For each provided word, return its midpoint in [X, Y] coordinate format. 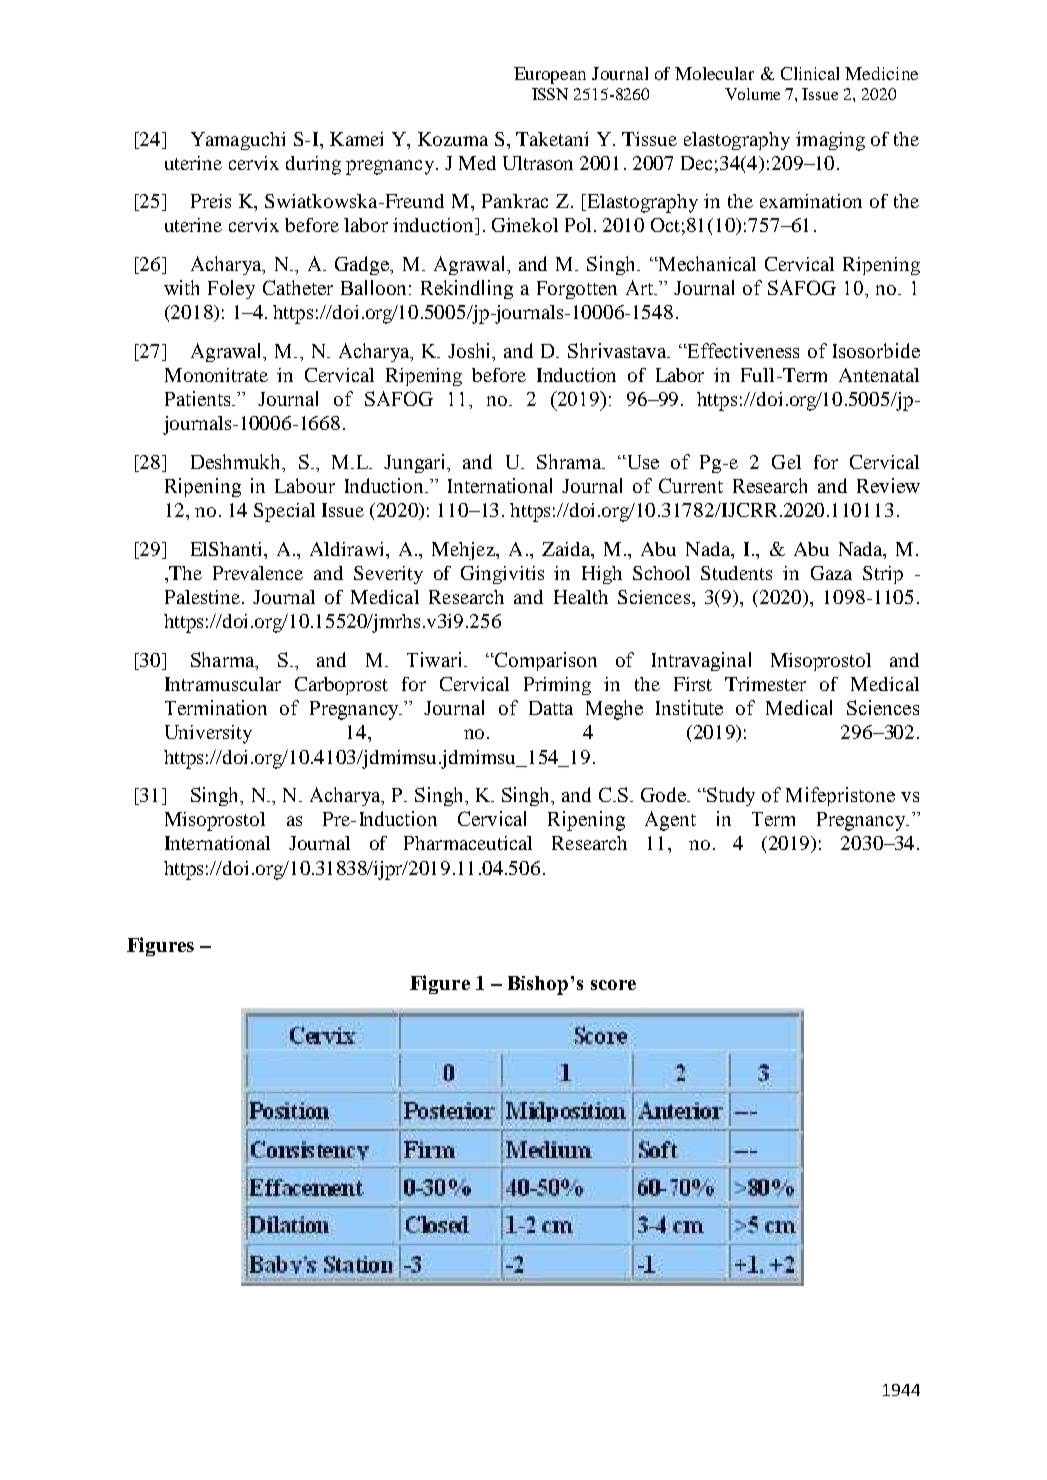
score [613, 985]
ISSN [550, 94]
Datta [551, 708]
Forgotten [577, 290]
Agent [670, 821]
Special [284, 512]
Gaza [831, 573]
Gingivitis [502, 575]
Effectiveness [742, 350]
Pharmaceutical [468, 843]
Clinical [810, 73]
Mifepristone [840, 796]
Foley [231, 289]
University [208, 734]
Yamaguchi [238, 141]
